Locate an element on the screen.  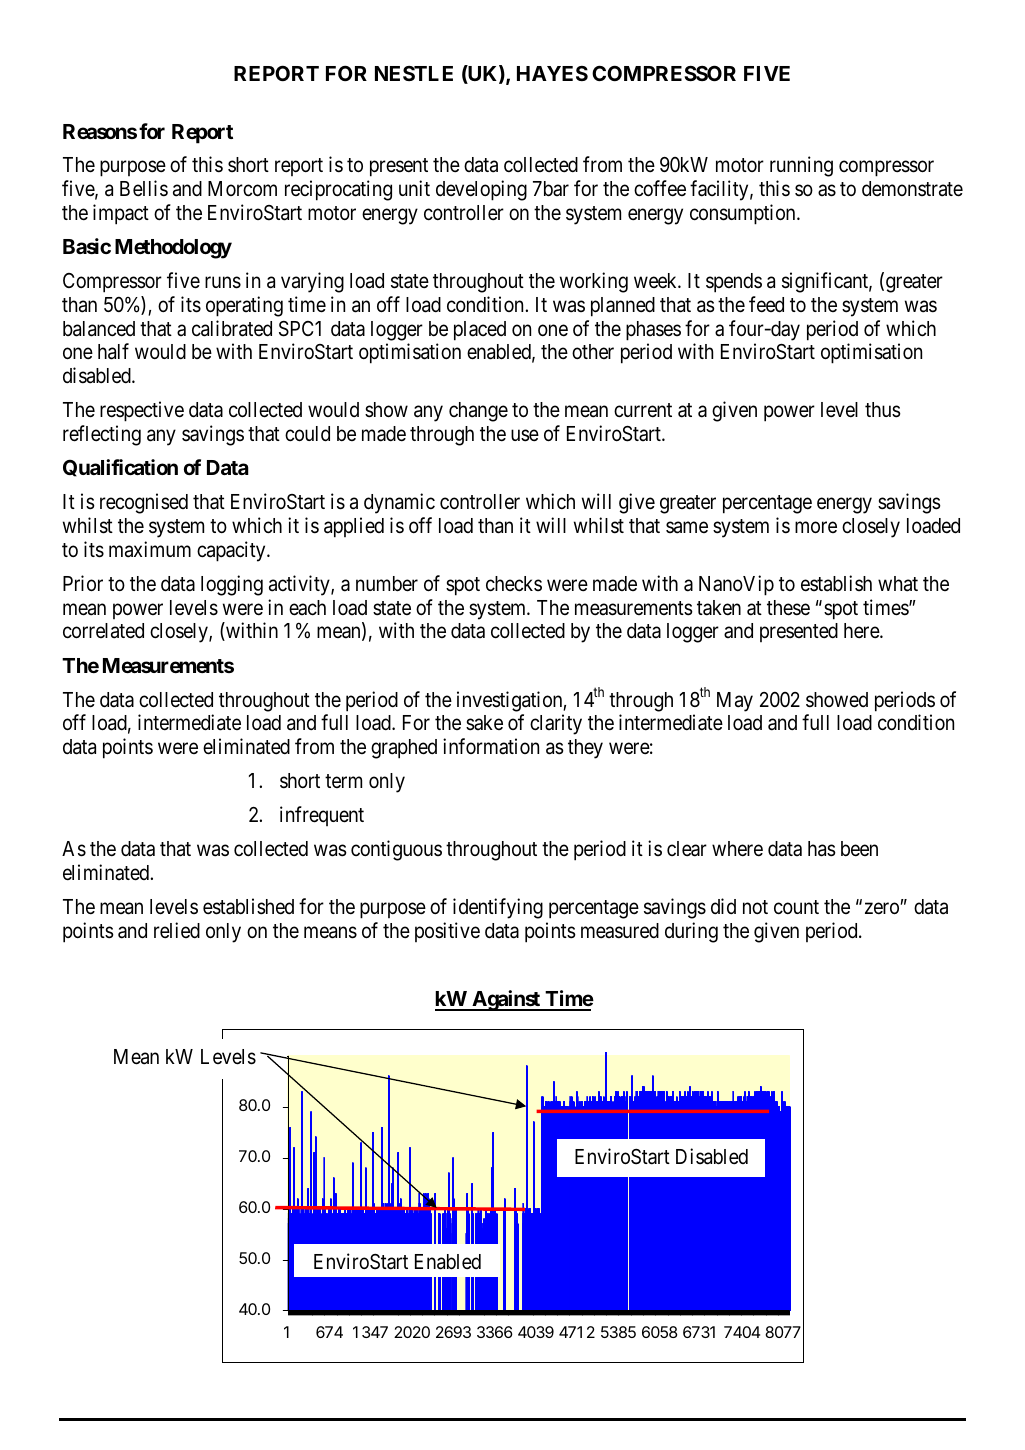
checks is located at coordinates (514, 584).
